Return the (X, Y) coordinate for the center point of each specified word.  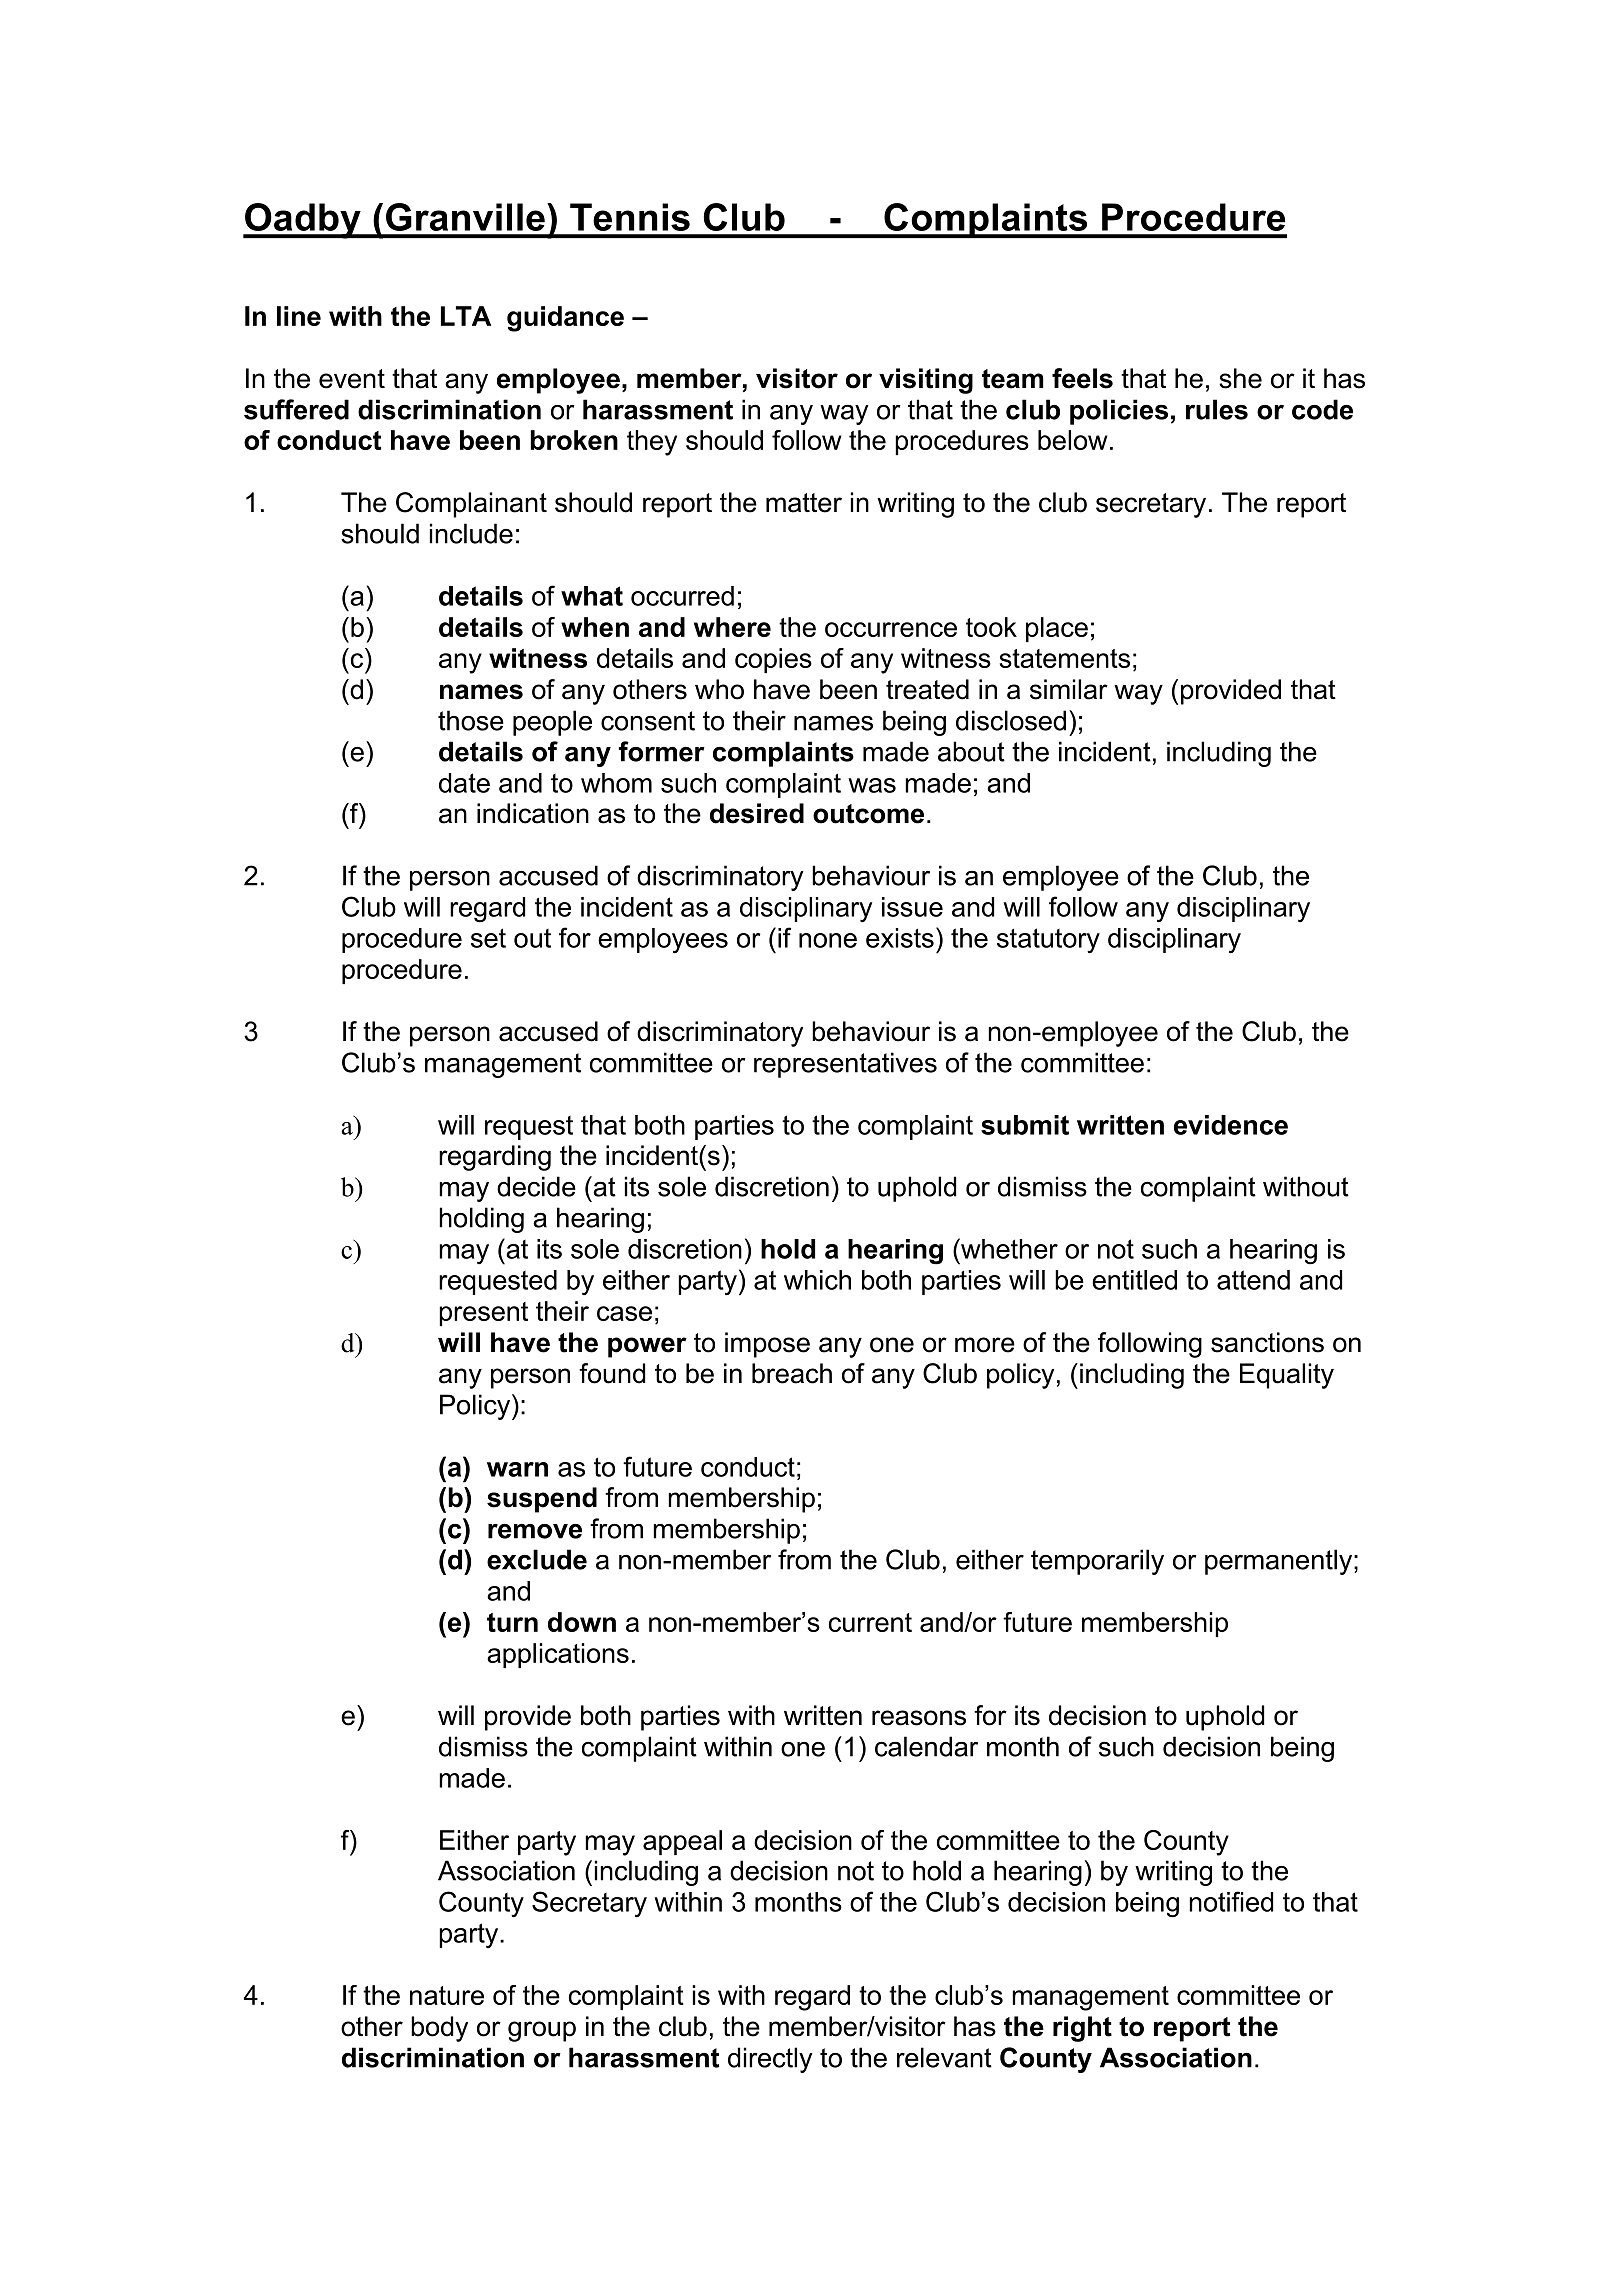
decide (536, 1186)
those (471, 720)
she (1240, 378)
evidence (1231, 1125)
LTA (466, 316)
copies (773, 660)
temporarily (1097, 1562)
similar (1069, 689)
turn (512, 1622)
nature (447, 1995)
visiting (926, 381)
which (817, 1280)
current (870, 1622)
